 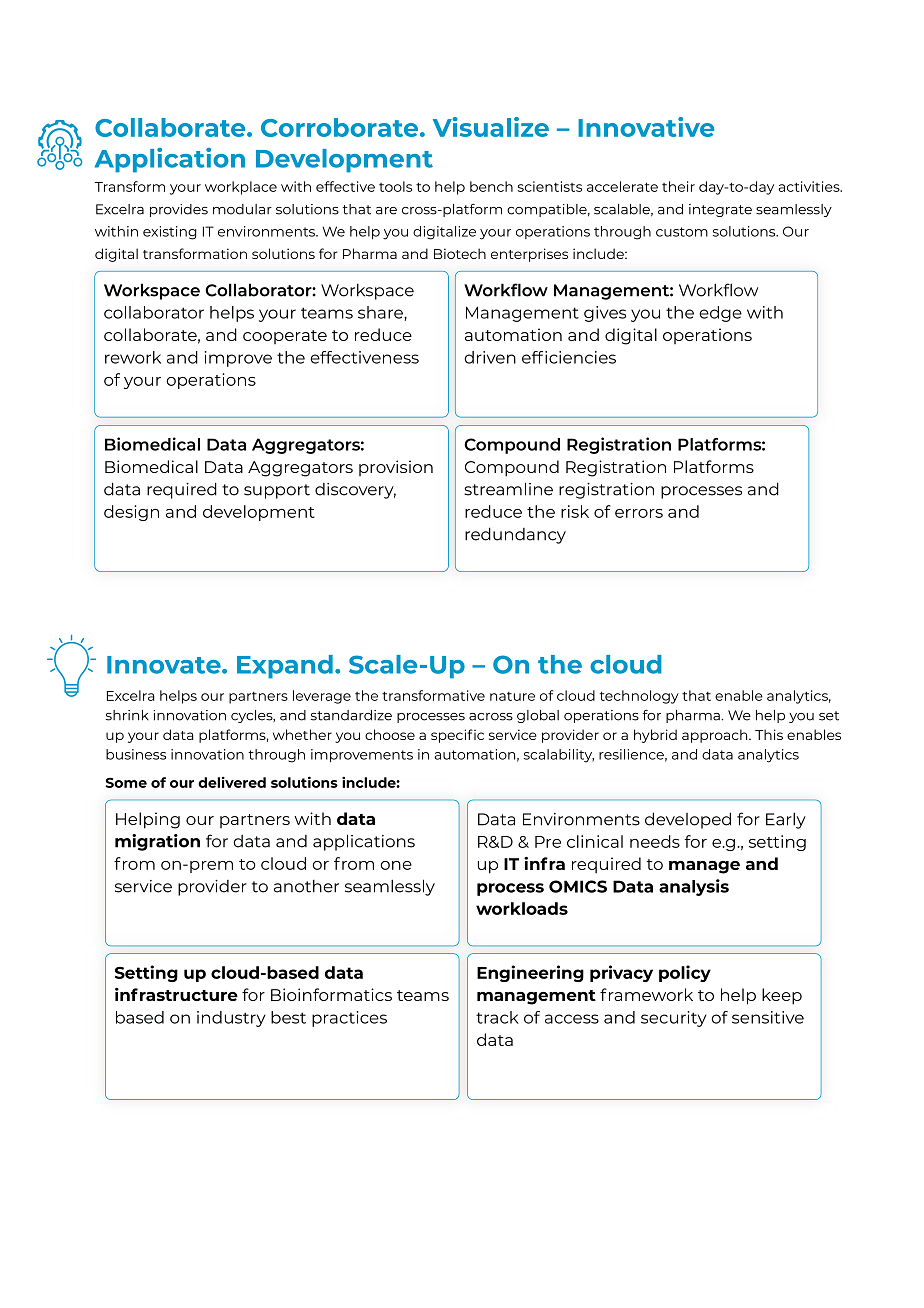 What do you see at coordinates (688, 820) in the screenshot?
I see `developed` at bounding box center [688, 820].
